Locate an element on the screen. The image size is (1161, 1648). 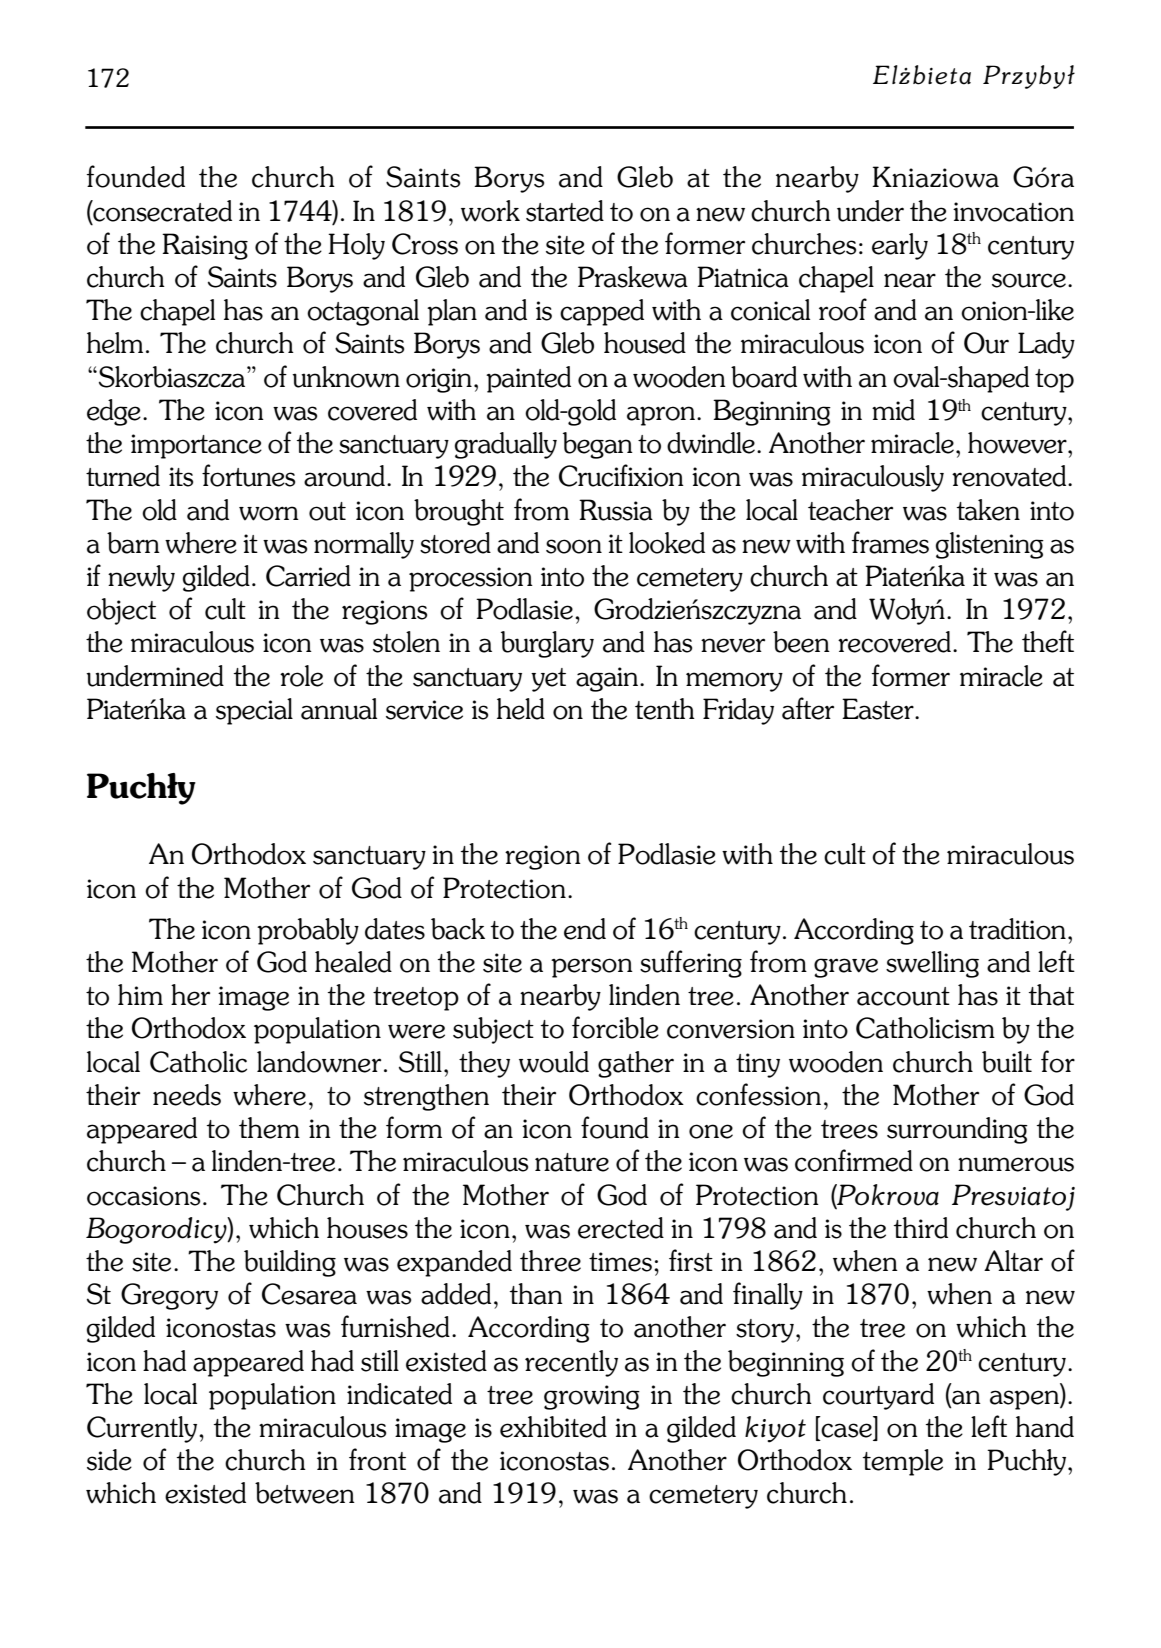
Raising is located at coordinates (205, 246).
